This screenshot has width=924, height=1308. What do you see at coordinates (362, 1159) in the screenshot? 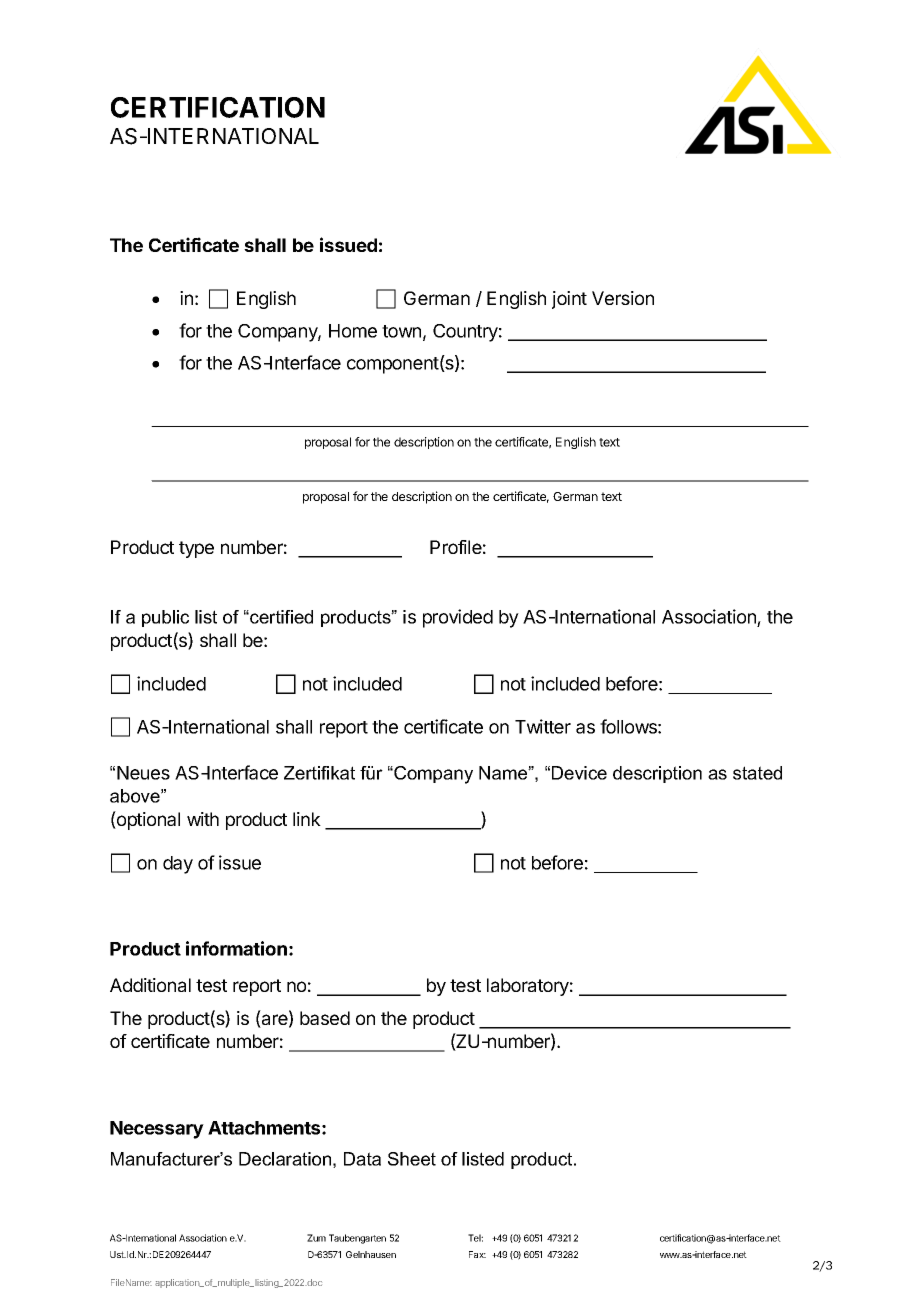
I see `Data` at bounding box center [362, 1159].
